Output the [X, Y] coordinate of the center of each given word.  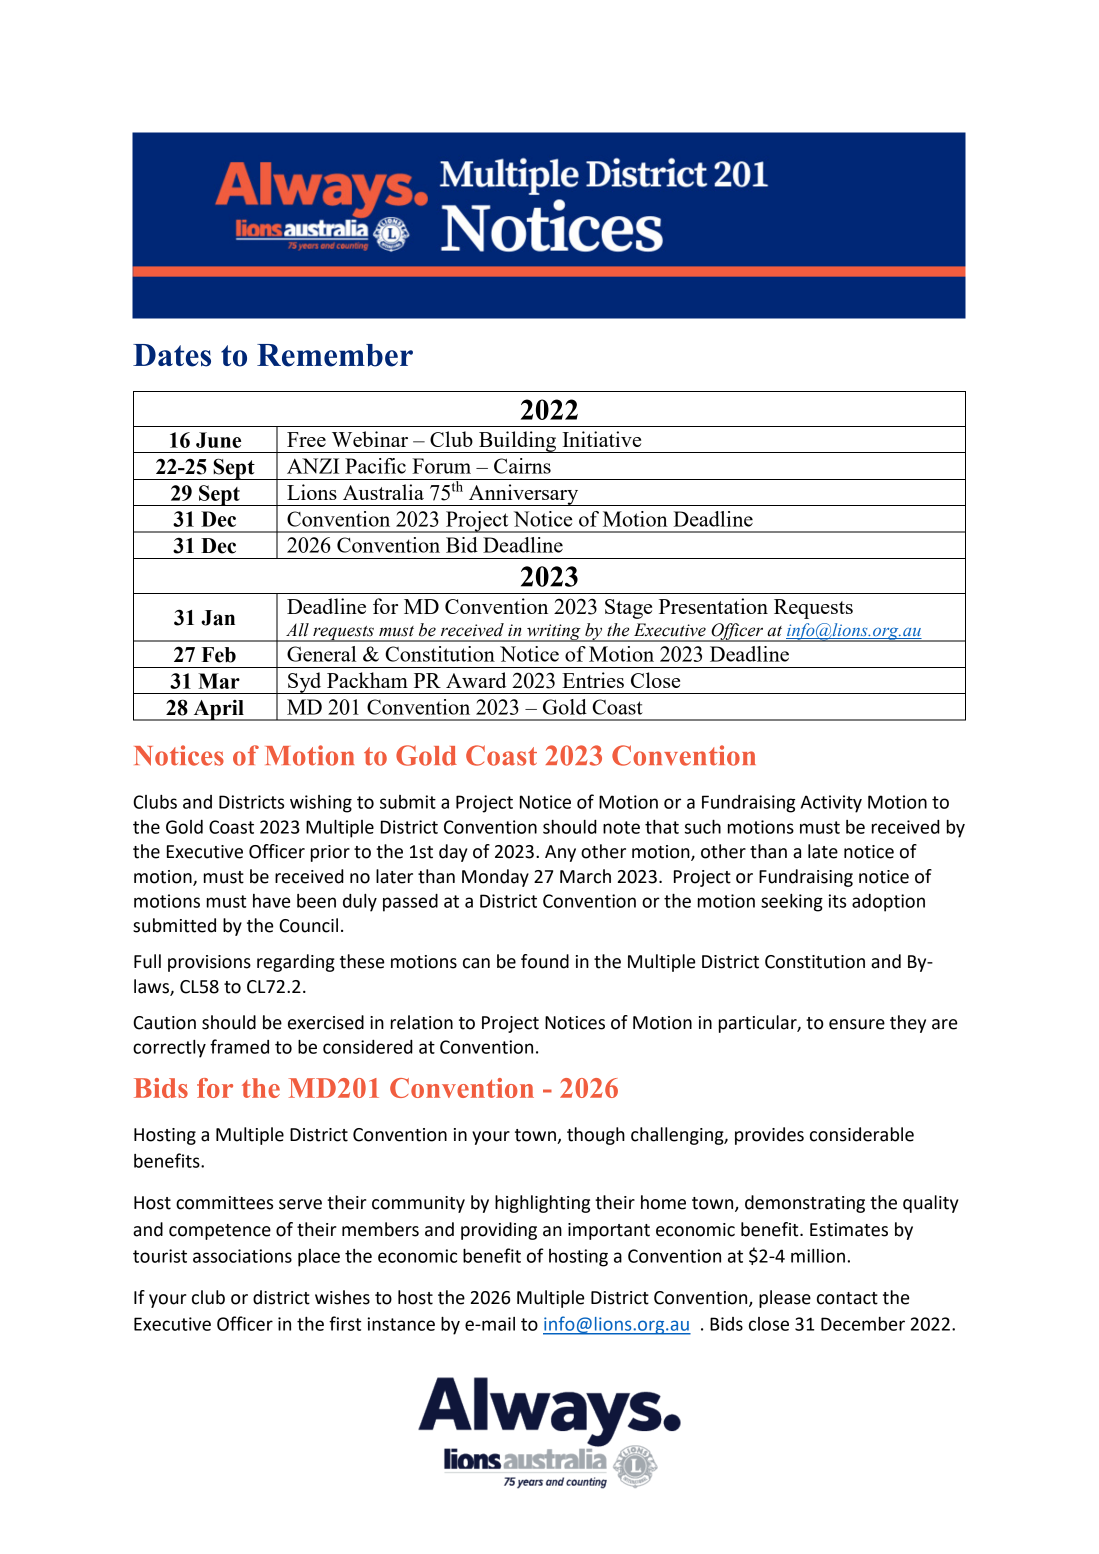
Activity [831, 804]
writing [554, 633]
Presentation [713, 606]
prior [330, 853]
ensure [857, 1024]
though [596, 1136]
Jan [218, 618]
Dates [172, 355]
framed [239, 1046]
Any [560, 853]
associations [242, 1256]
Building [518, 442]
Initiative [601, 439]
